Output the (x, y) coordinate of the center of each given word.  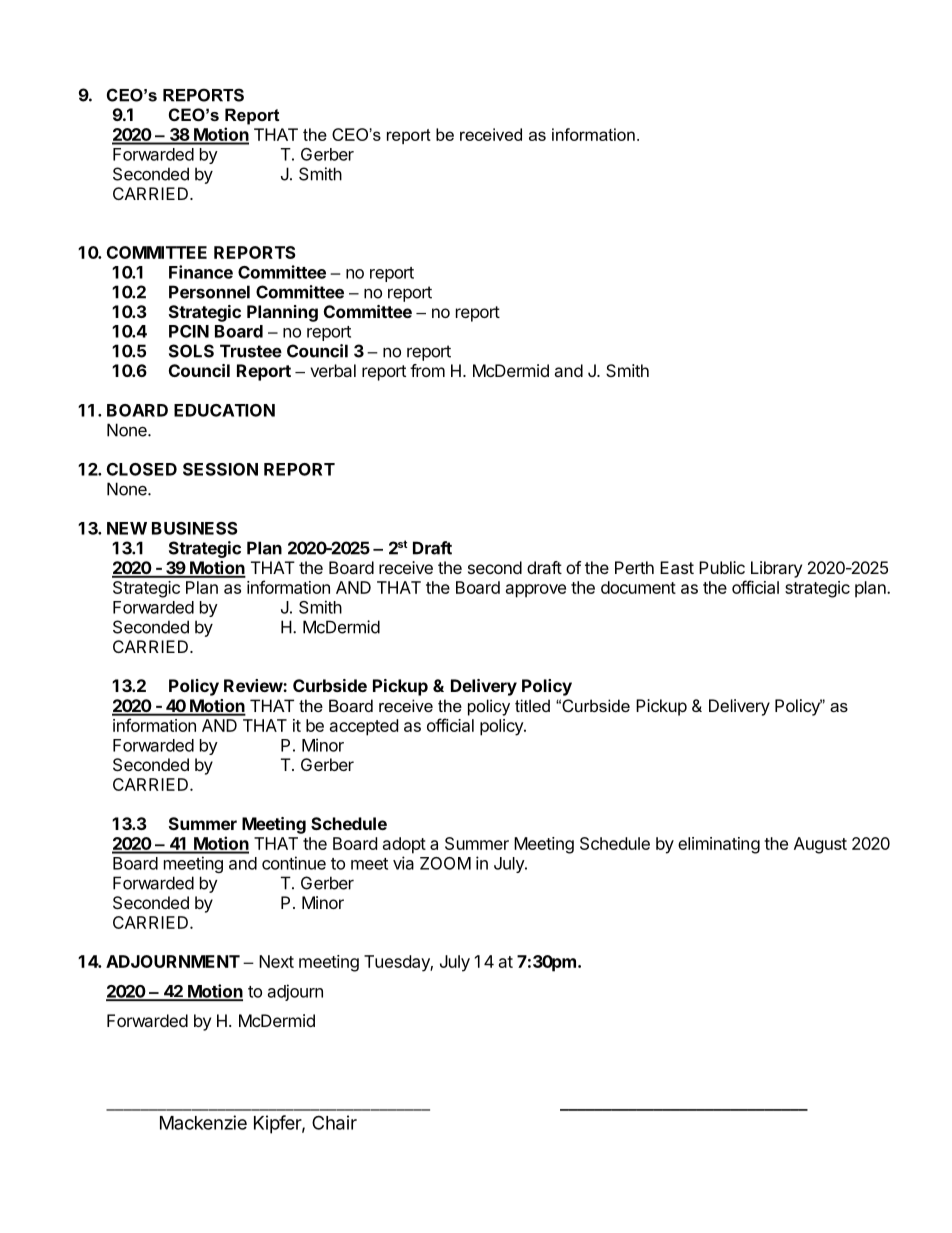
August (820, 845)
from (427, 370)
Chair (334, 1122)
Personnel (209, 292)
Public (722, 567)
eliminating (719, 845)
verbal (333, 370)
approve (536, 591)
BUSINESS (194, 528)
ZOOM (445, 863)
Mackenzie (203, 1122)
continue (294, 863)
